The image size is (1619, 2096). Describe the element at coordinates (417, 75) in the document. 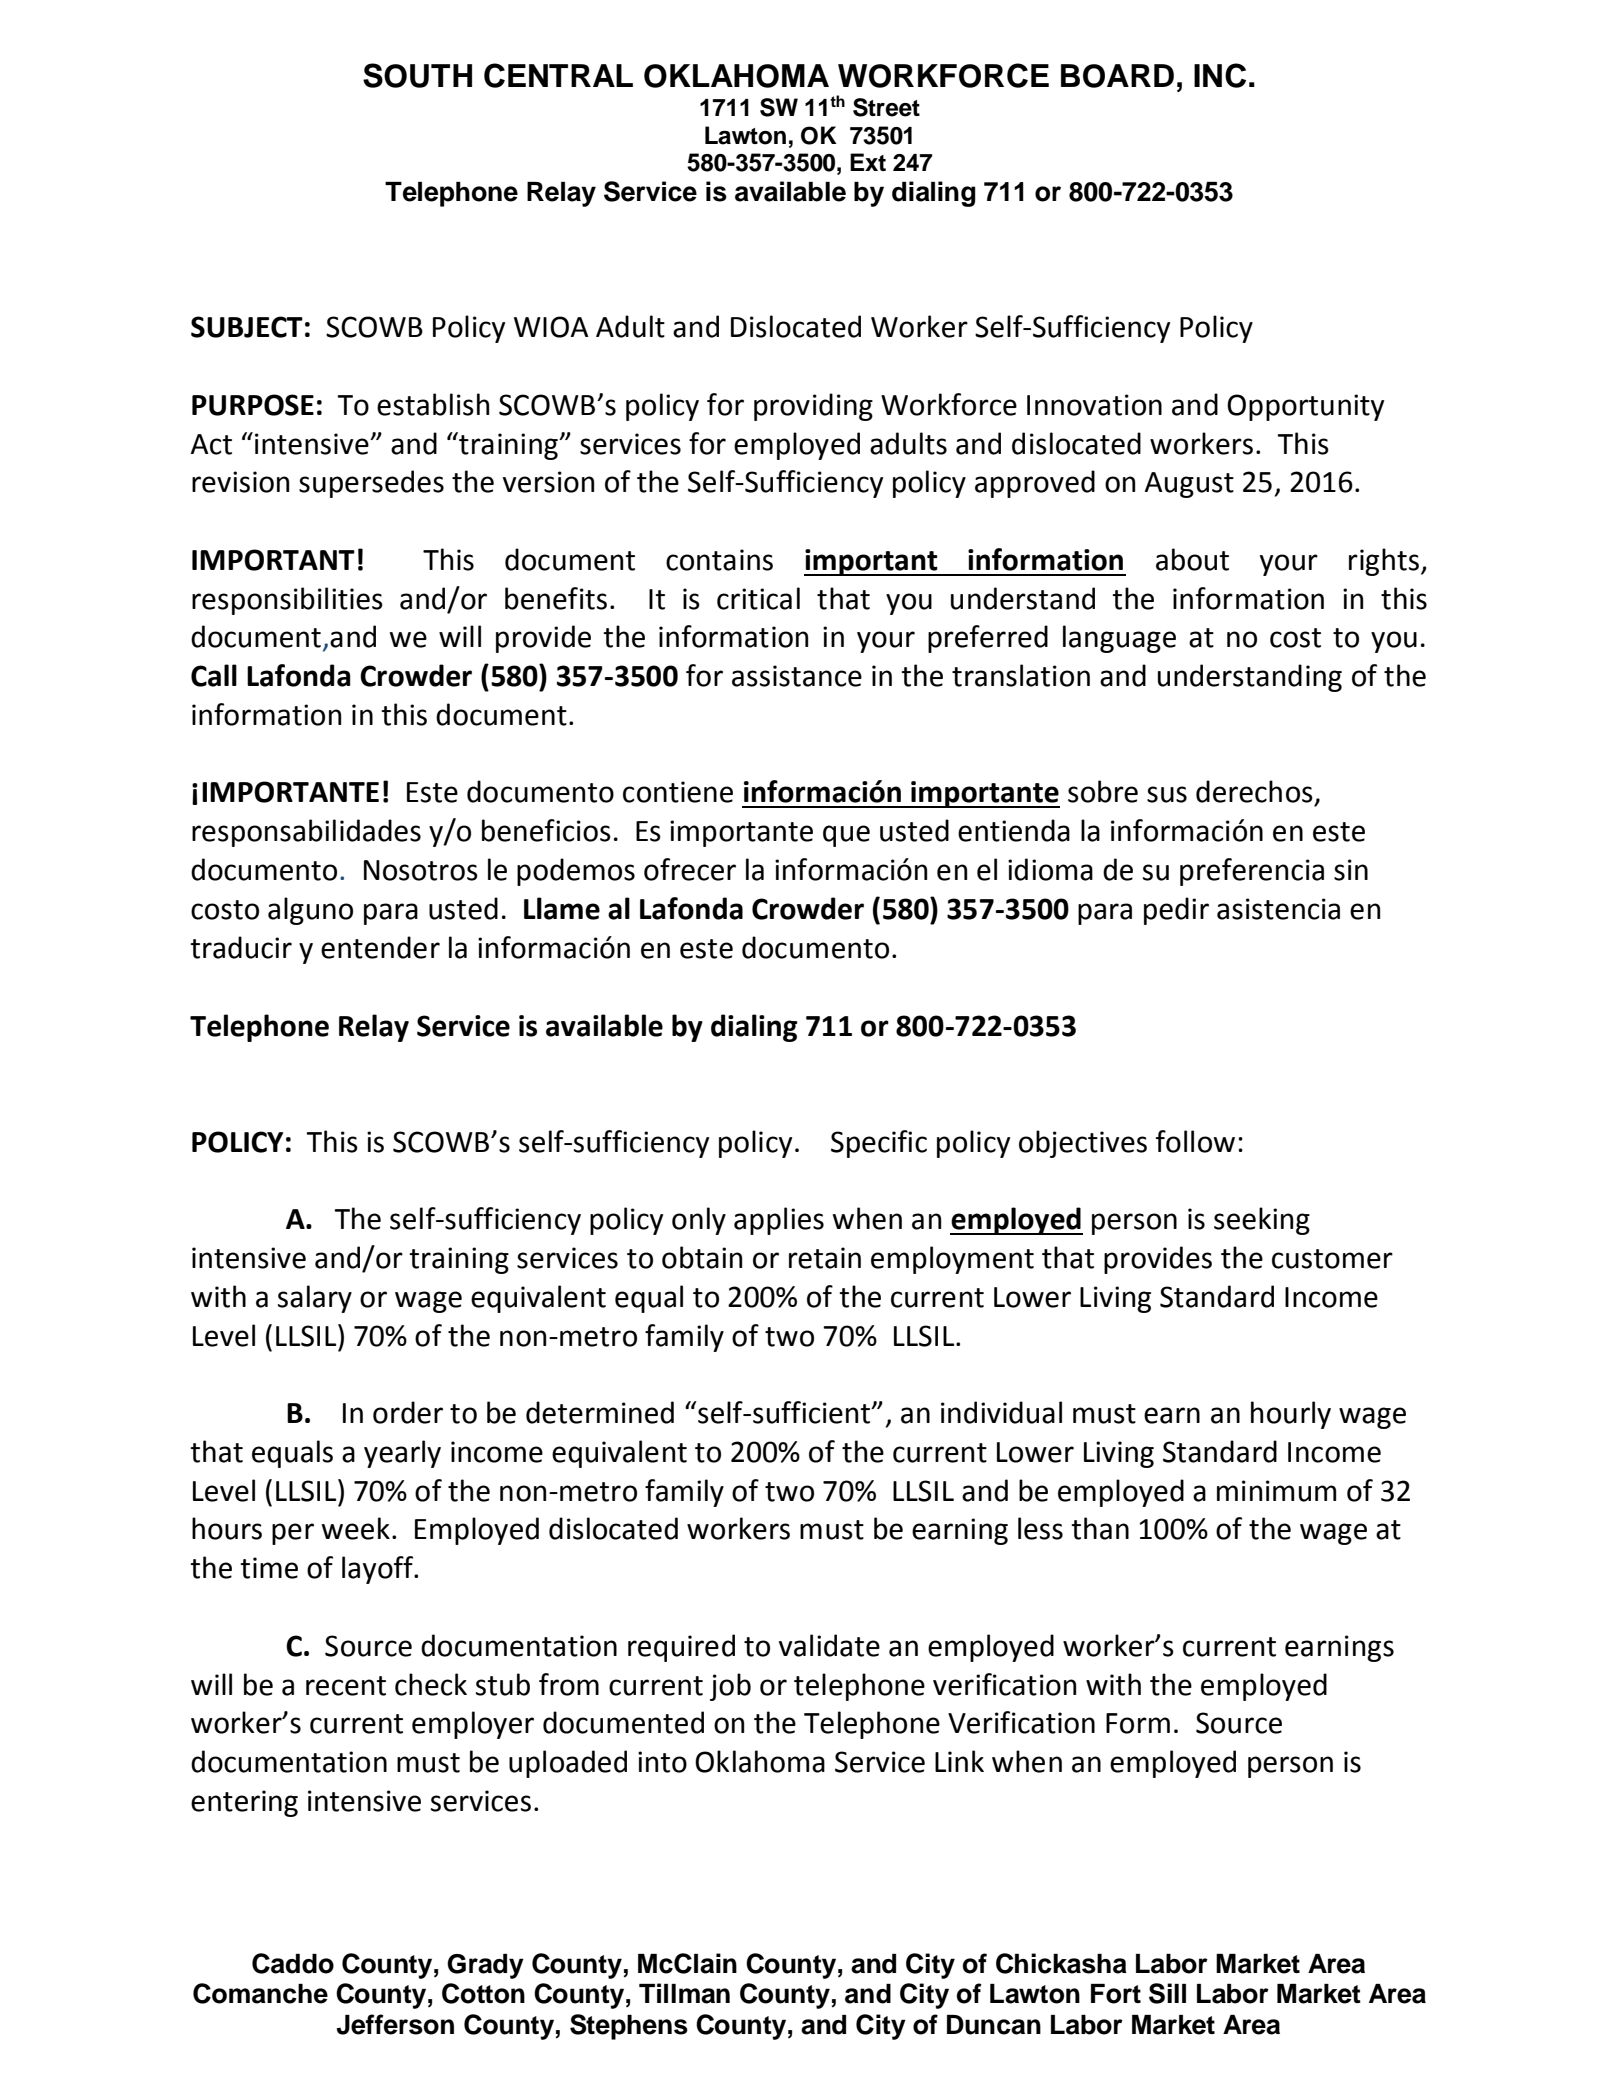

I see `SOUTH` at that location.
